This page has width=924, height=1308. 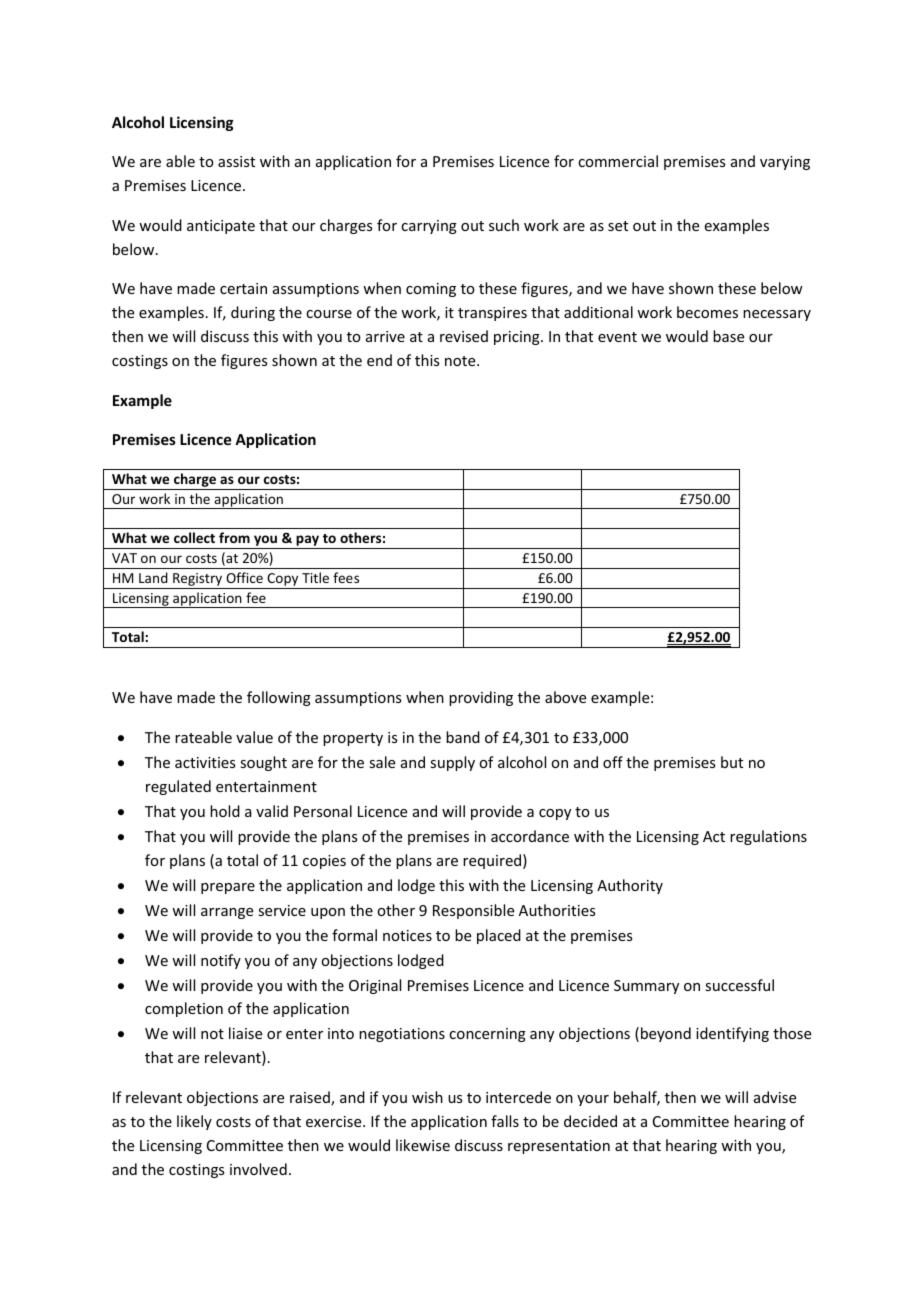 What do you see at coordinates (194, 1122) in the page?
I see `likely` at bounding box center [194, 1122].
